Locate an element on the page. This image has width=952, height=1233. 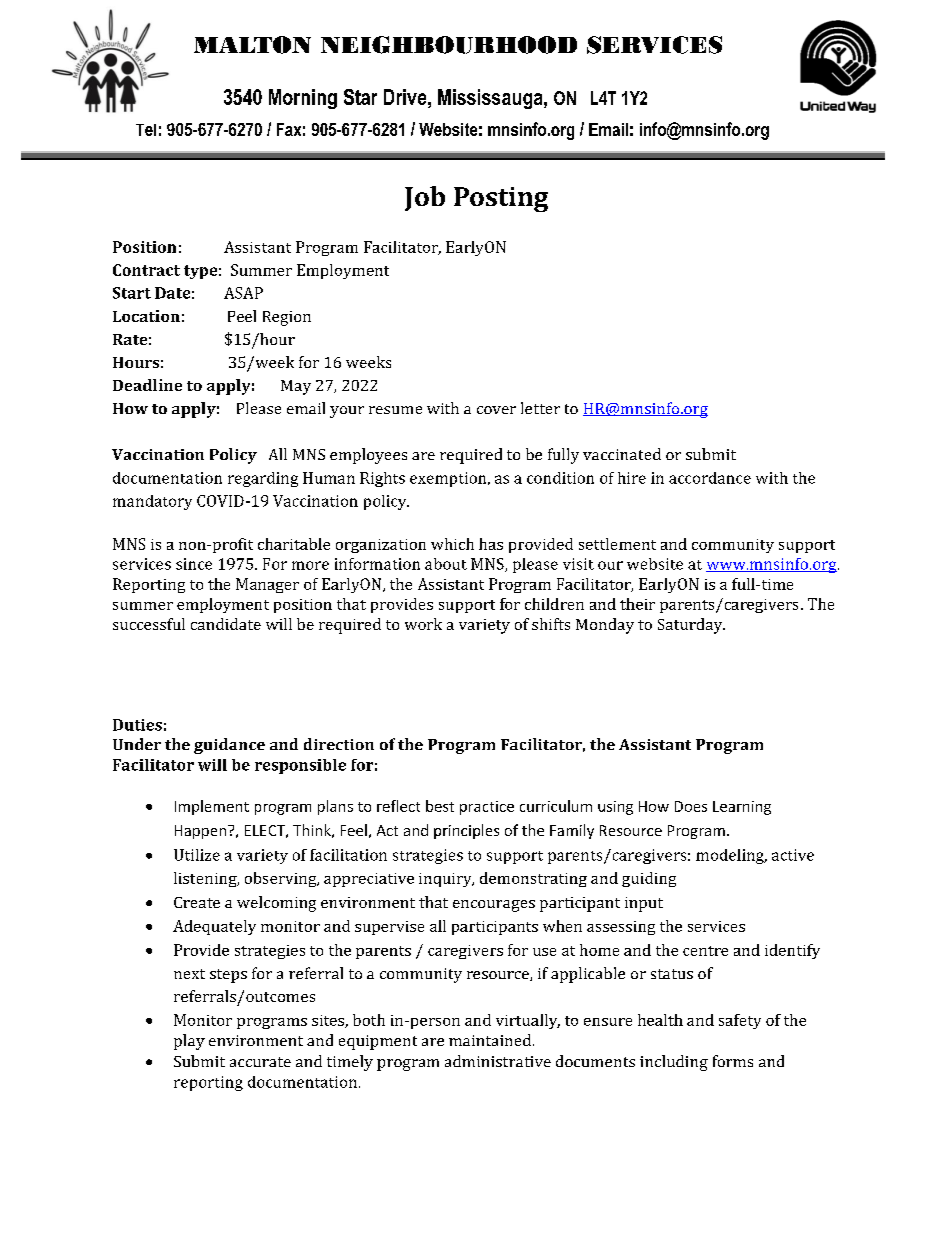
Deadline is located at coordinates (147, 385).
